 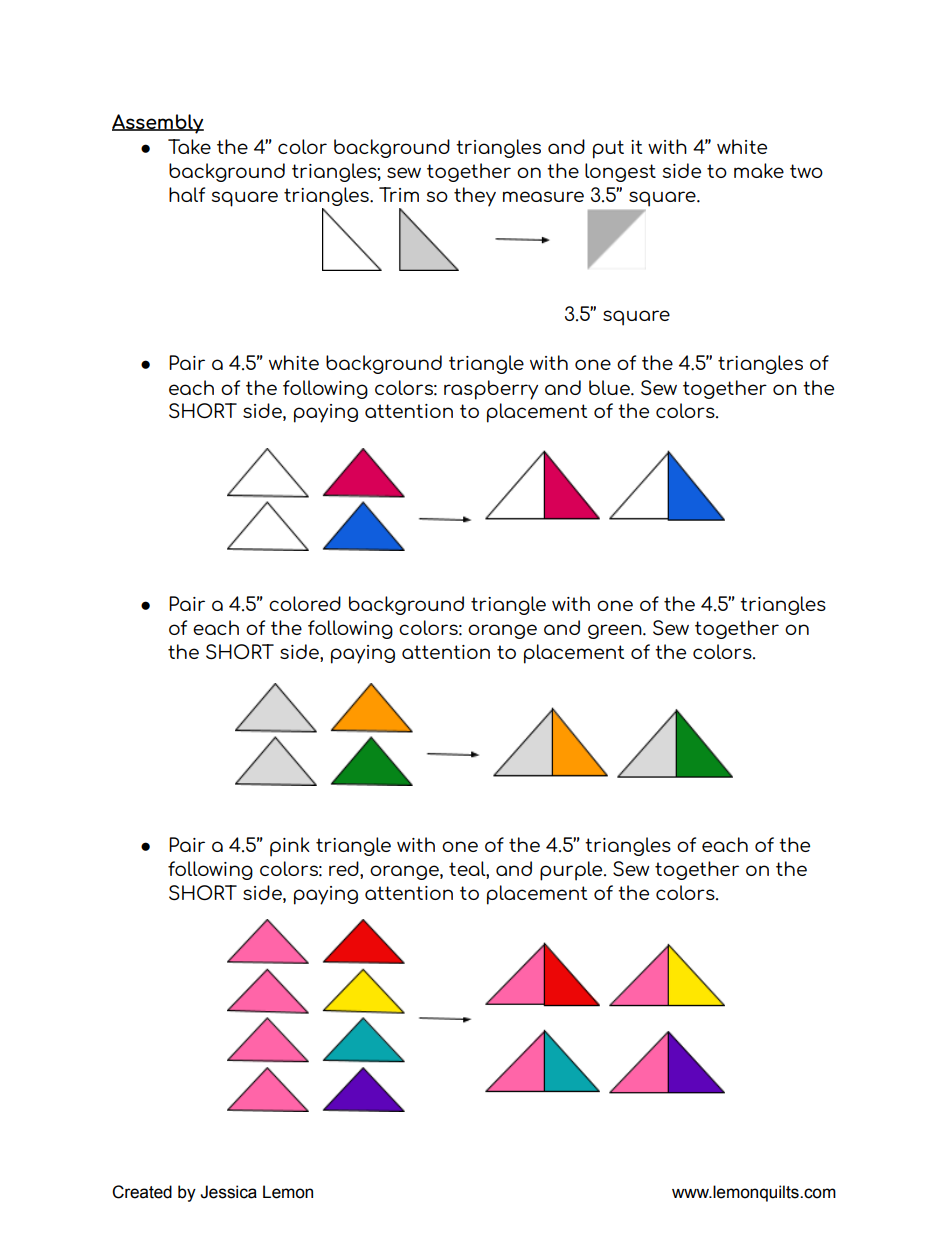 What do you see at coordinates (759, 170) in the page?
I see `make` at bounding box center [759, 170].
